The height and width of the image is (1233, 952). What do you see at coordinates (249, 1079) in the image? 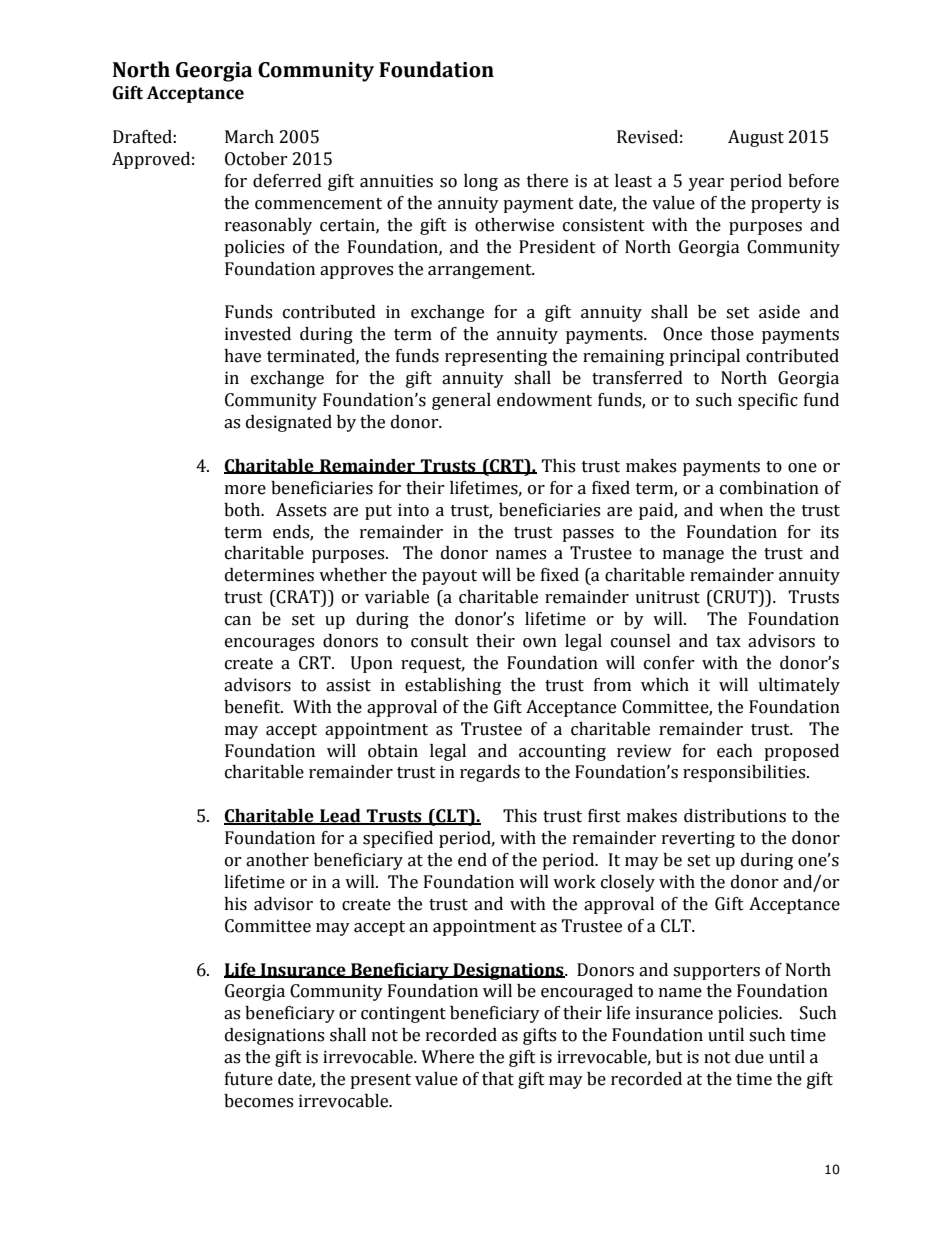
I see `future` at bounding box center [249, 1079].
